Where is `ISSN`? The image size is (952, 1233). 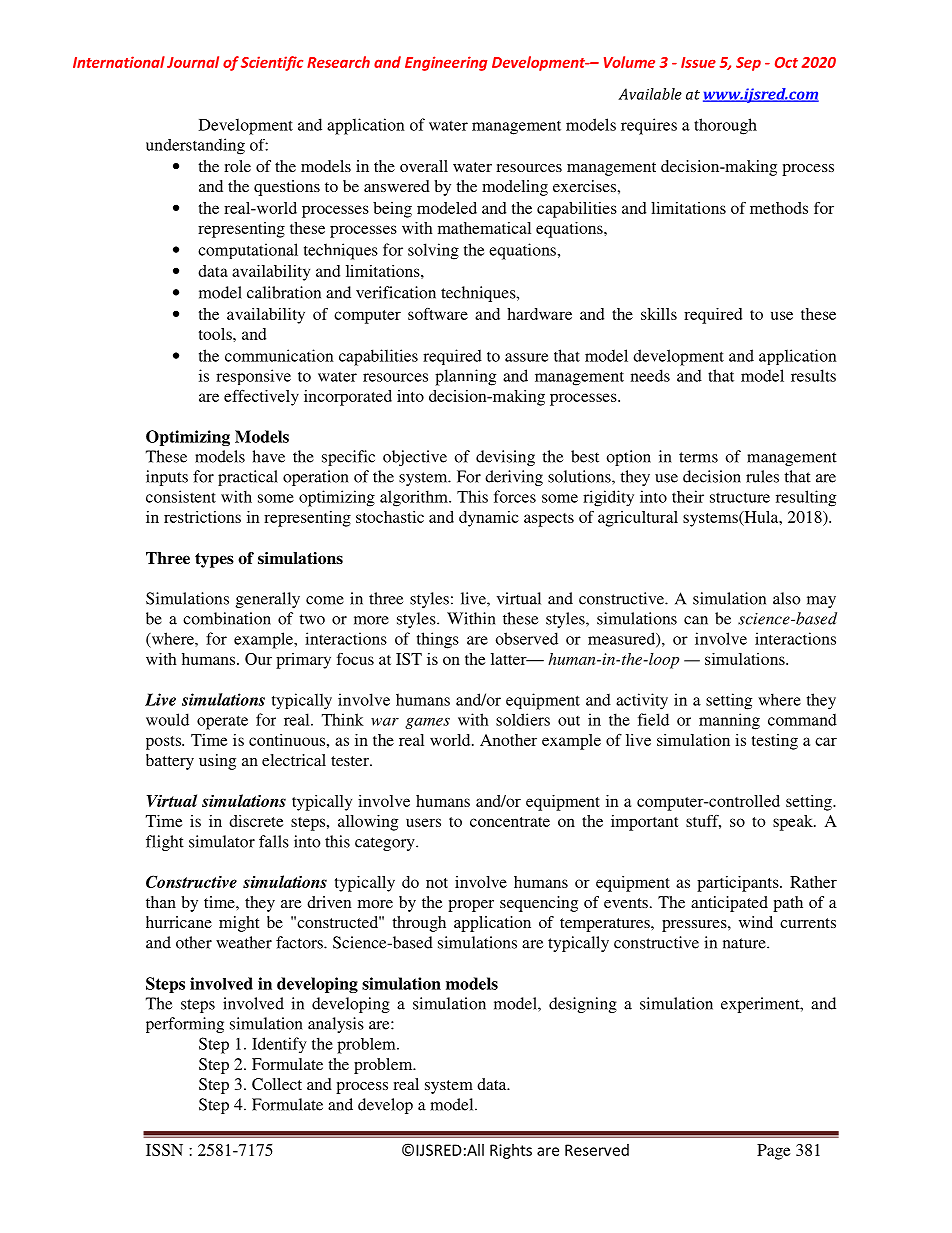 ISSN is located at coordinates (164, 1150).
